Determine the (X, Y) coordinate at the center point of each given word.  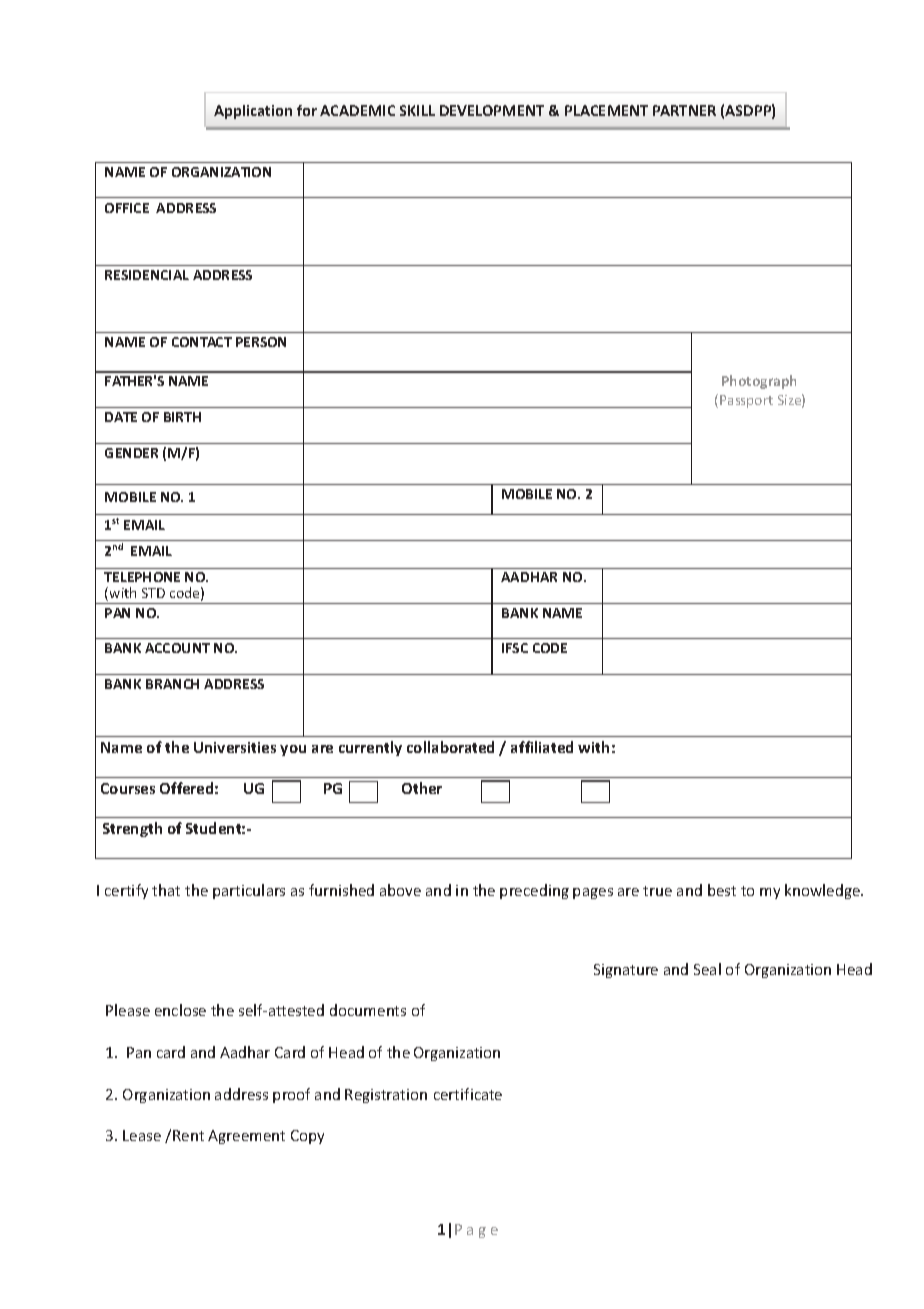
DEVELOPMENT (492, 110)
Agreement (246, 1137)
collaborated (450, 747)
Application (253, 112)
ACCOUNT (177, 648)
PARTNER (684, 110)
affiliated (542, 747)
